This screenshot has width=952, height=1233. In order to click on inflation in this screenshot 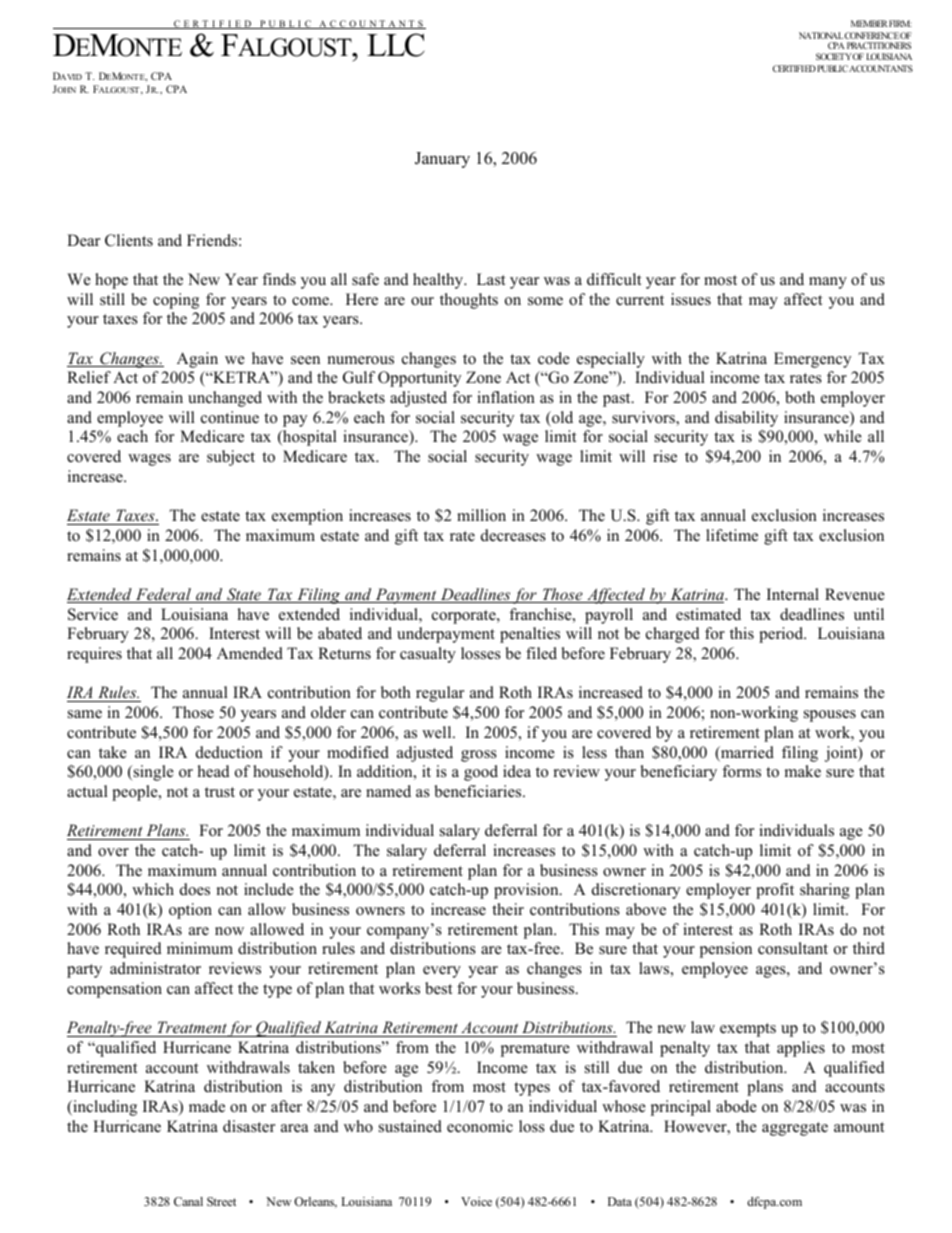, I will do `click(506, 397)`.
